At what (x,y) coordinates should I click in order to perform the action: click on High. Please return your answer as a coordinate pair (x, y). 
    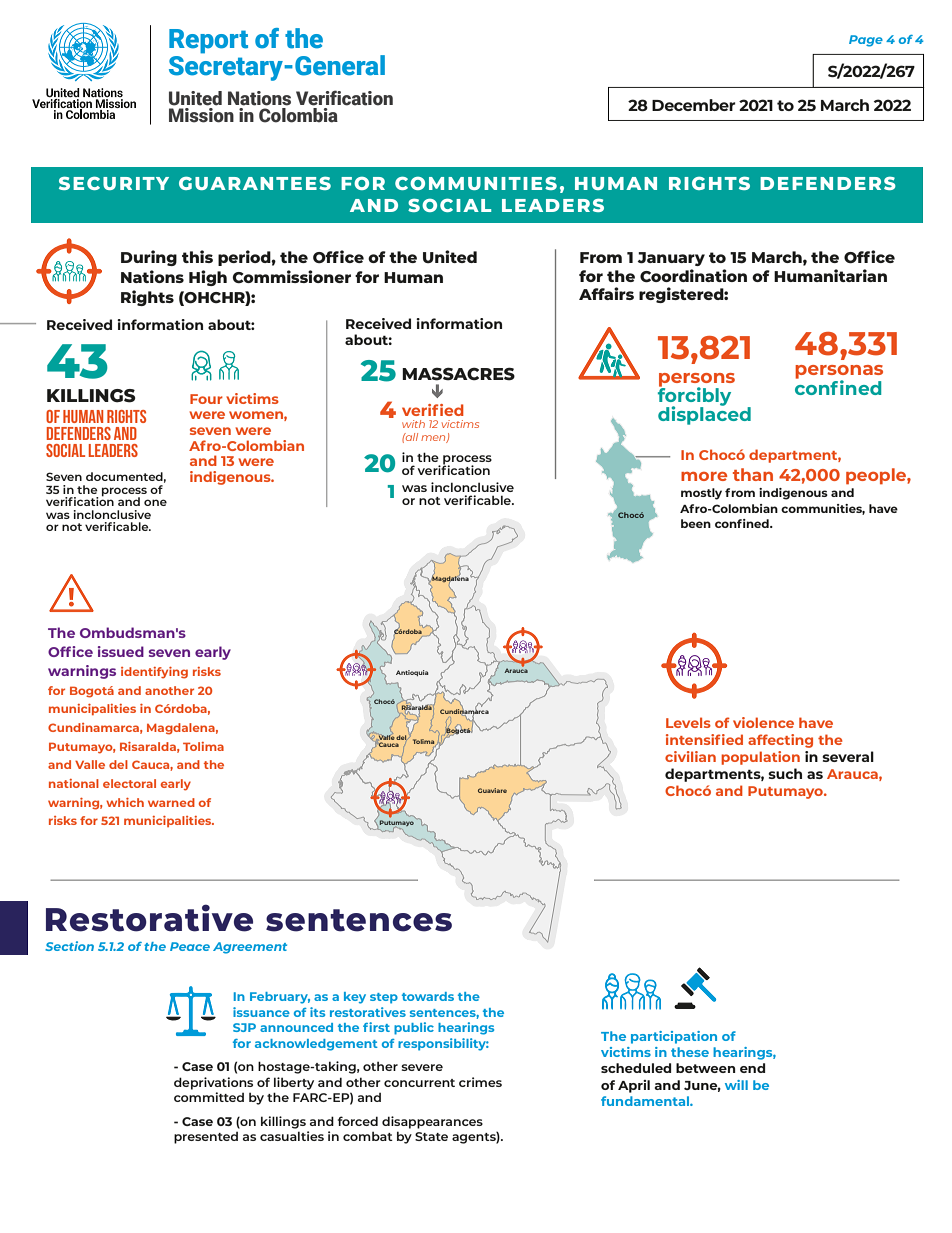
    Looking at the image, I should click on (208, 278).
